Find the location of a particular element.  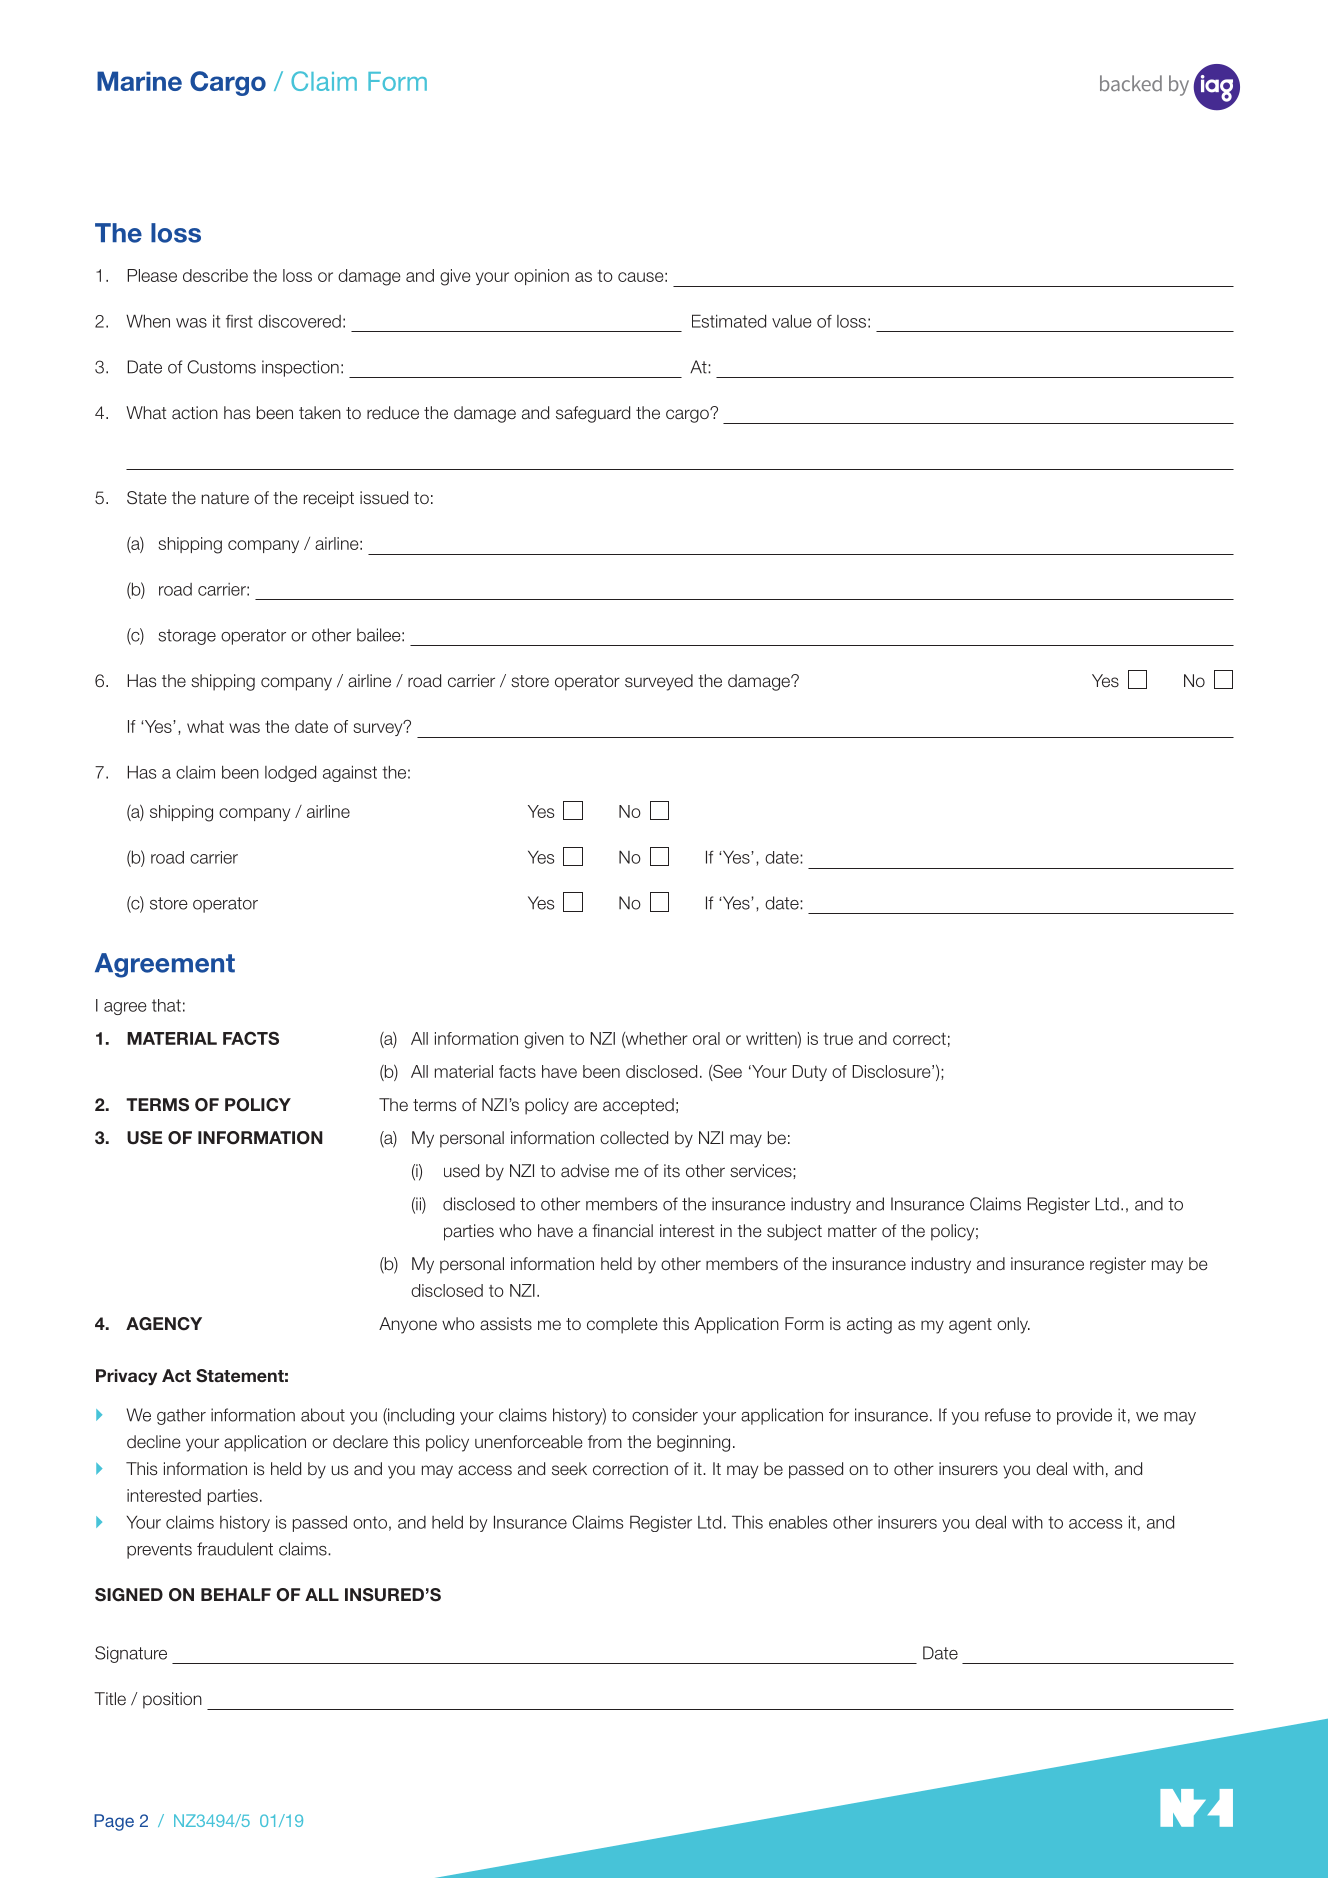

true is located at coordinates (838, 1039).
